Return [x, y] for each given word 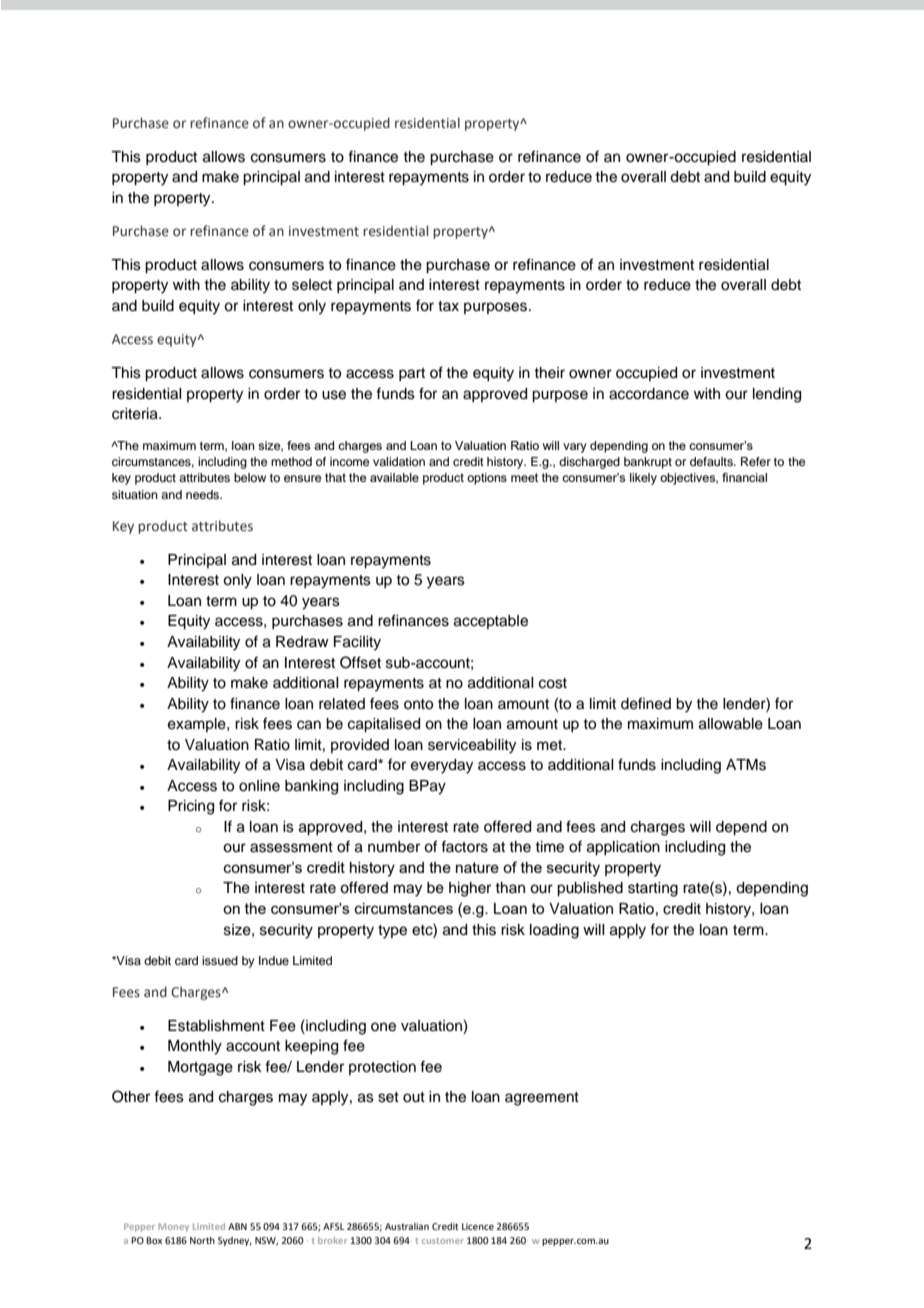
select [312, 285]
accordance [649, 394]
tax [448, 306]
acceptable [491, 622]
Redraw [302, 642]
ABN [237, 1226]
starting [653, 889]
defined [646, 703]
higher [470, 889]
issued [220, 960]
